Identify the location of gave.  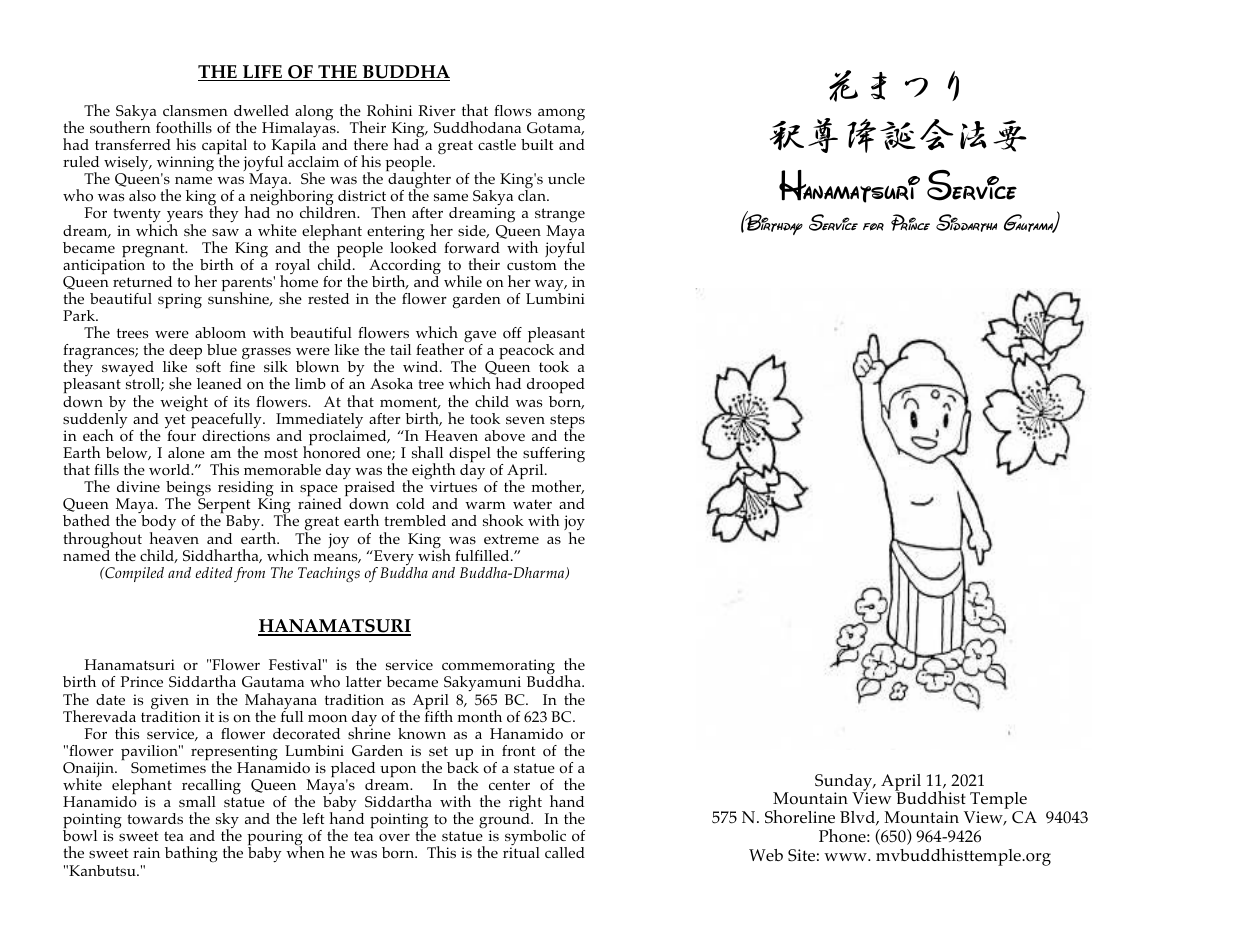
(480, 337).
